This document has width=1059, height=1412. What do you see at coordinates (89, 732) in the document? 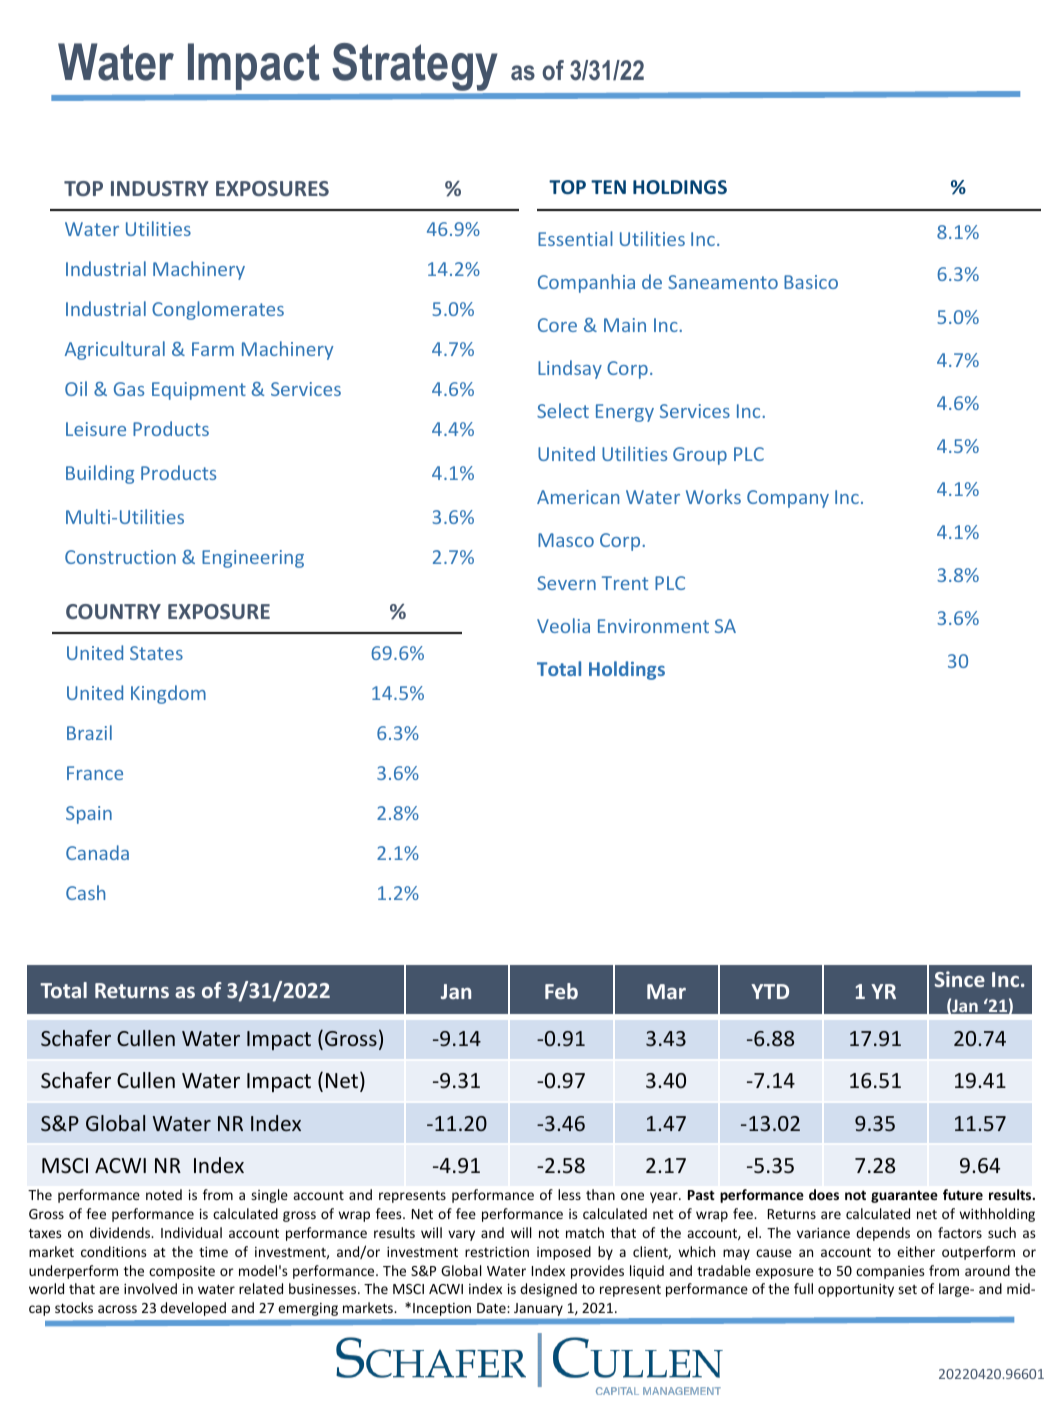
I see `Brazil` at bounding box center [89, 732].
